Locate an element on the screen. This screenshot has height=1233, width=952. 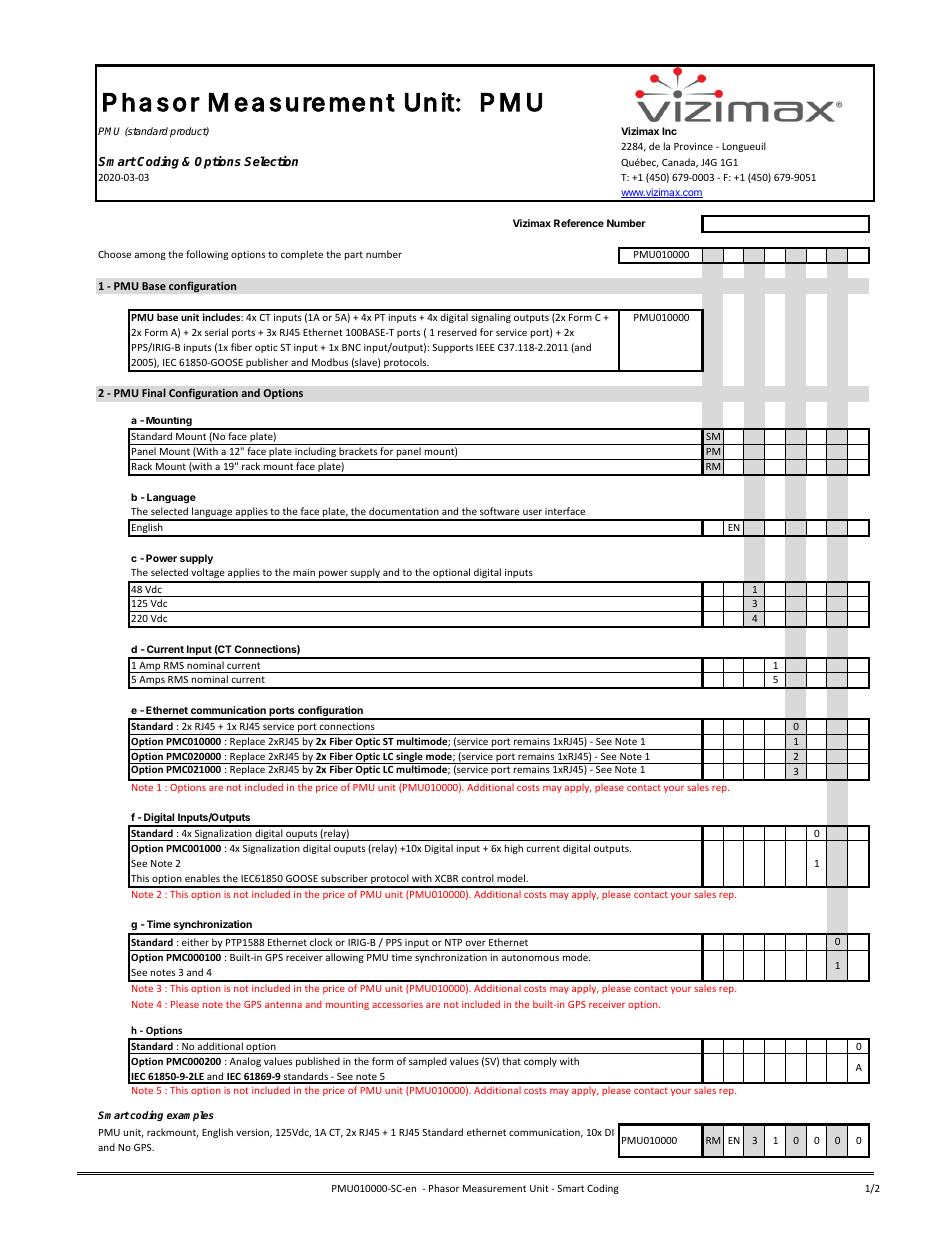
high is located at coordinates (514, 849).
